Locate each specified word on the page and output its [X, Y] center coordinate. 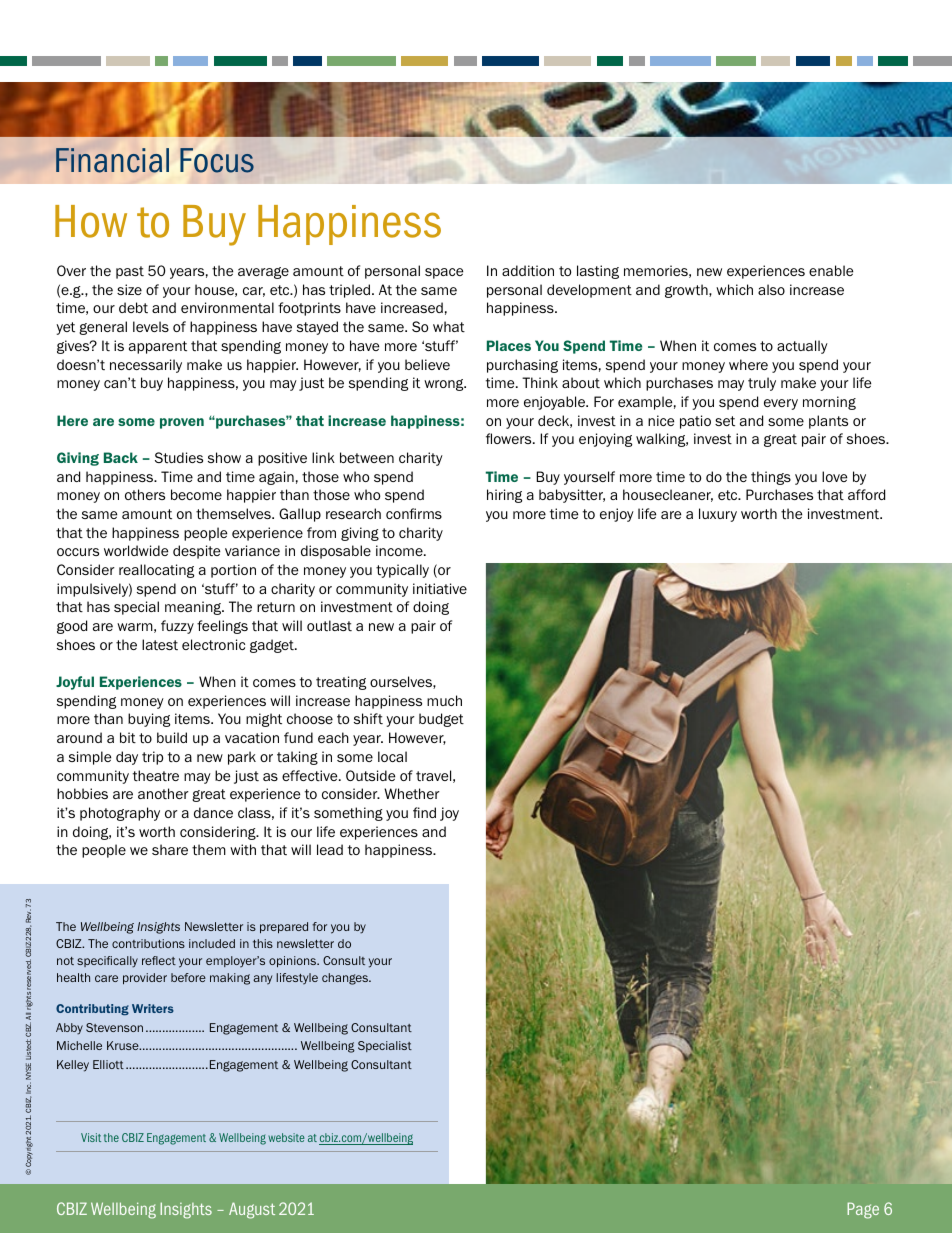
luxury [718, 515]
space [444, 273]
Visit [91, 1137]
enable [831, 270]
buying [149, 720]
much [444, 700]
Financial [112, 160]
